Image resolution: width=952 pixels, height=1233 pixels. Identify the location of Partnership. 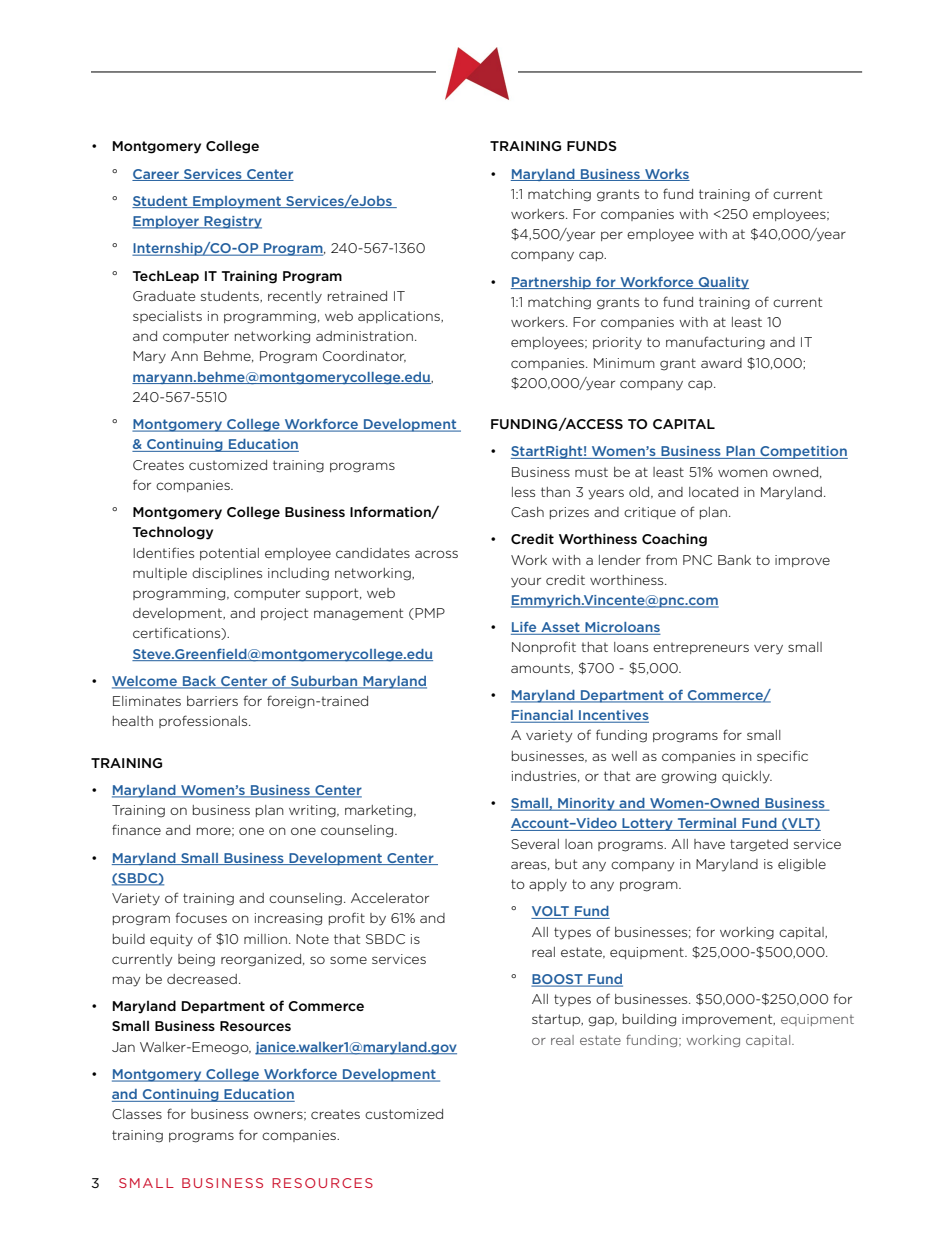
(552, 283).
